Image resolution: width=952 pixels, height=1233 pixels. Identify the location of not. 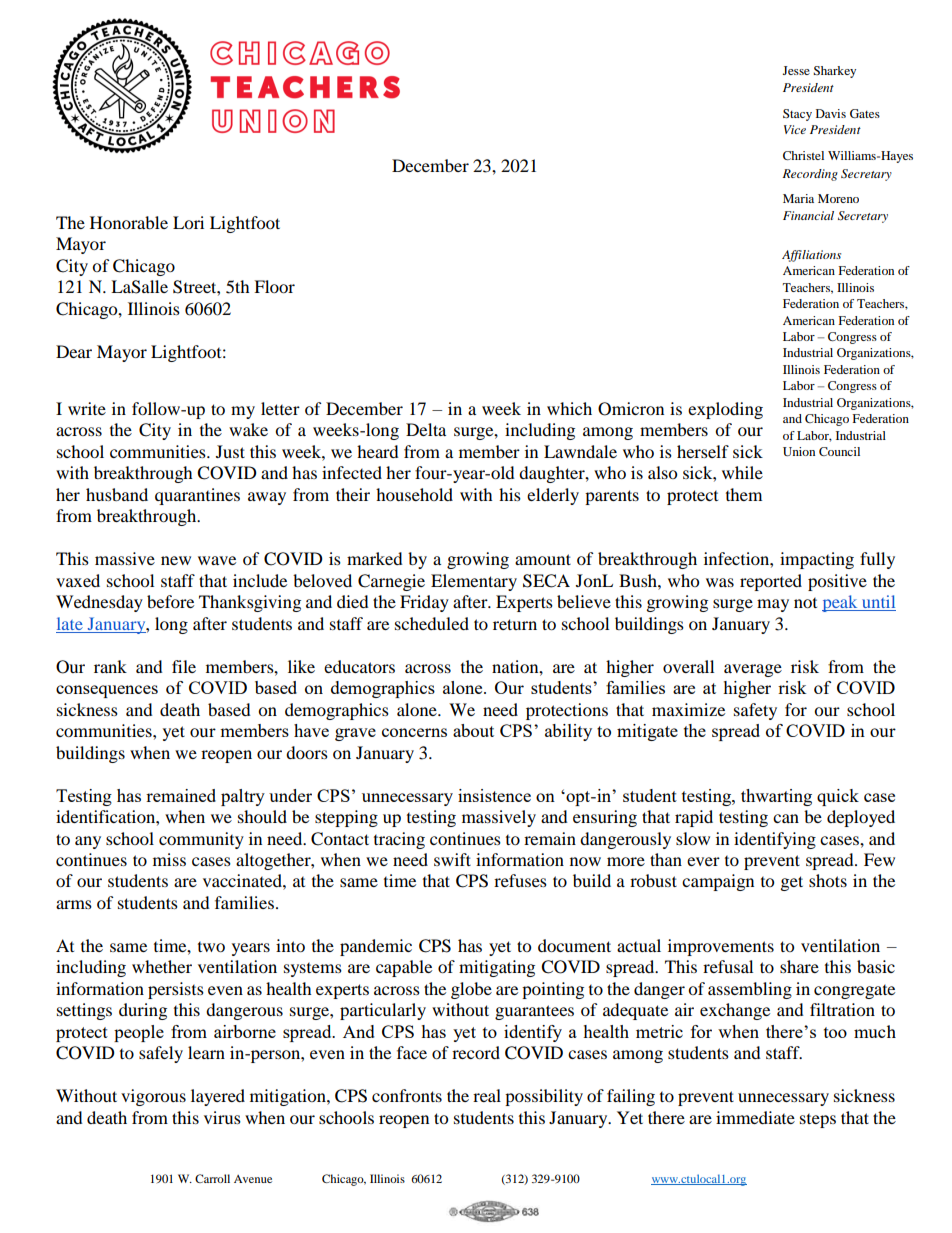
(805, 603).
